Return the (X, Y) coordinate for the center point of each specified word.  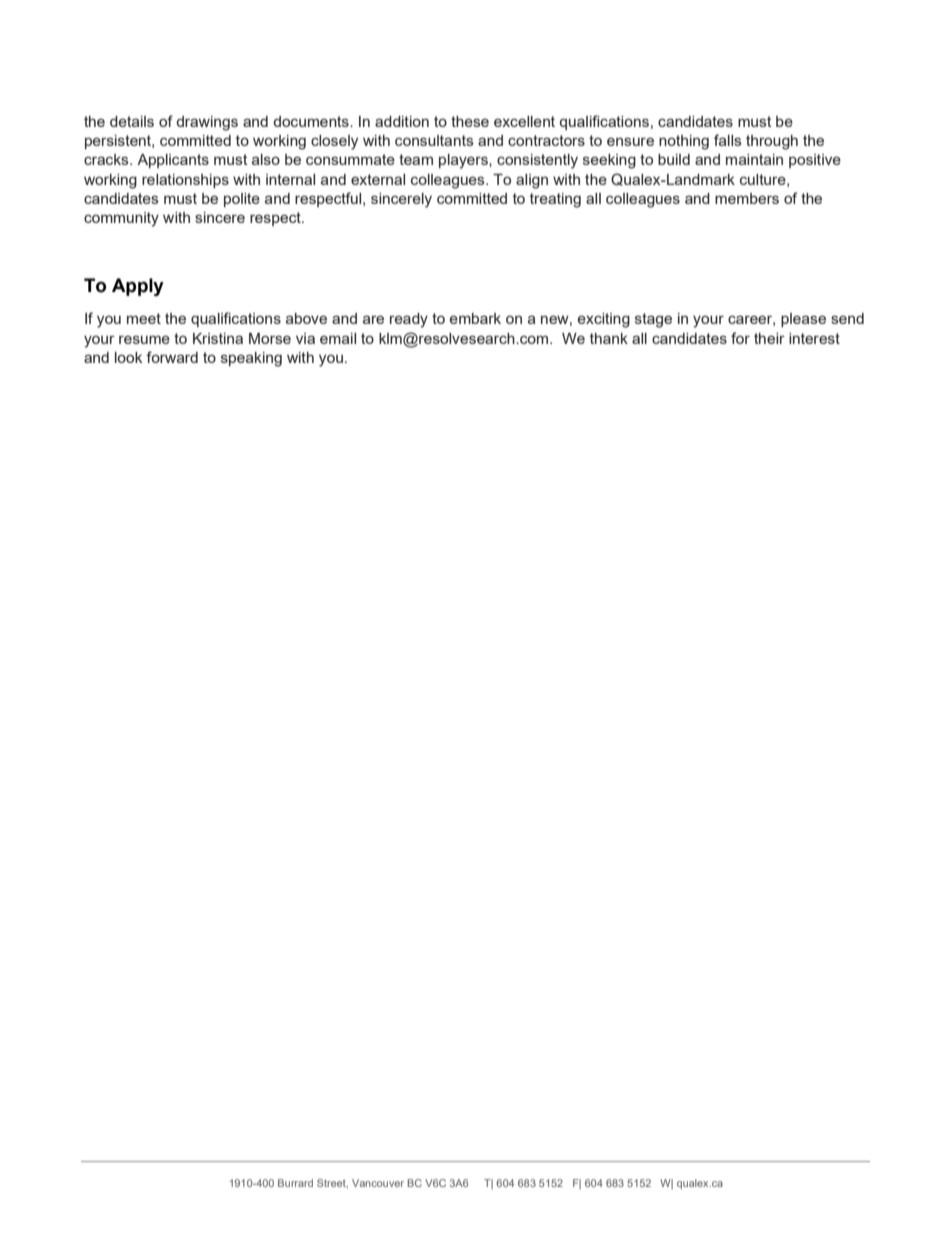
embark (475, 318)
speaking (251, 359)
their (769, 338)
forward (172, 357)
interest (814, 338)
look (128, 357)
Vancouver (378, 1183)
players (464, 161)
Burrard (295, 1183)
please (803, 320)
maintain (754, 159)
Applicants (173, 161)
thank (609, 338)
